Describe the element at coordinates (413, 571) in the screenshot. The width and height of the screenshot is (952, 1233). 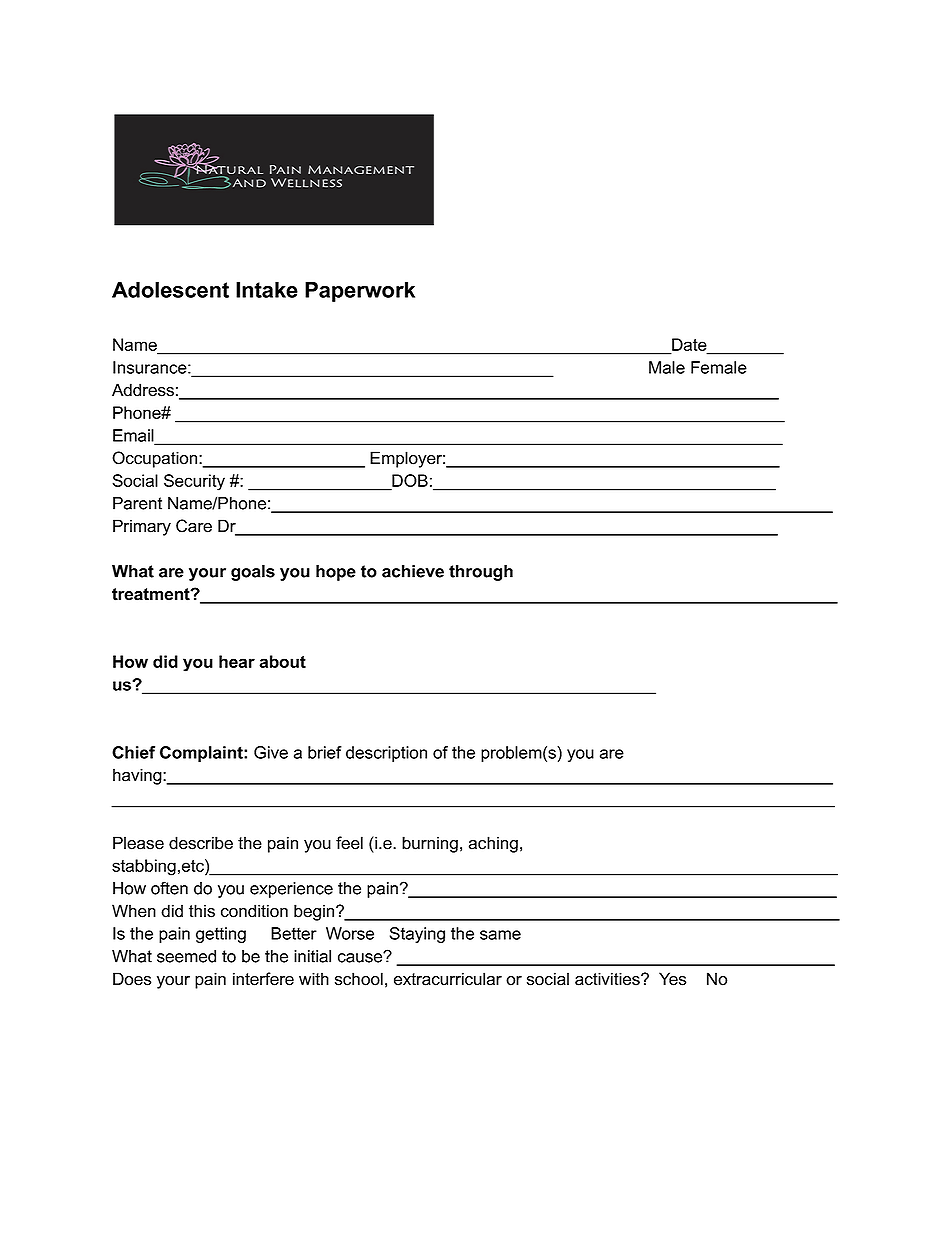
I see `achieve` at that location.
